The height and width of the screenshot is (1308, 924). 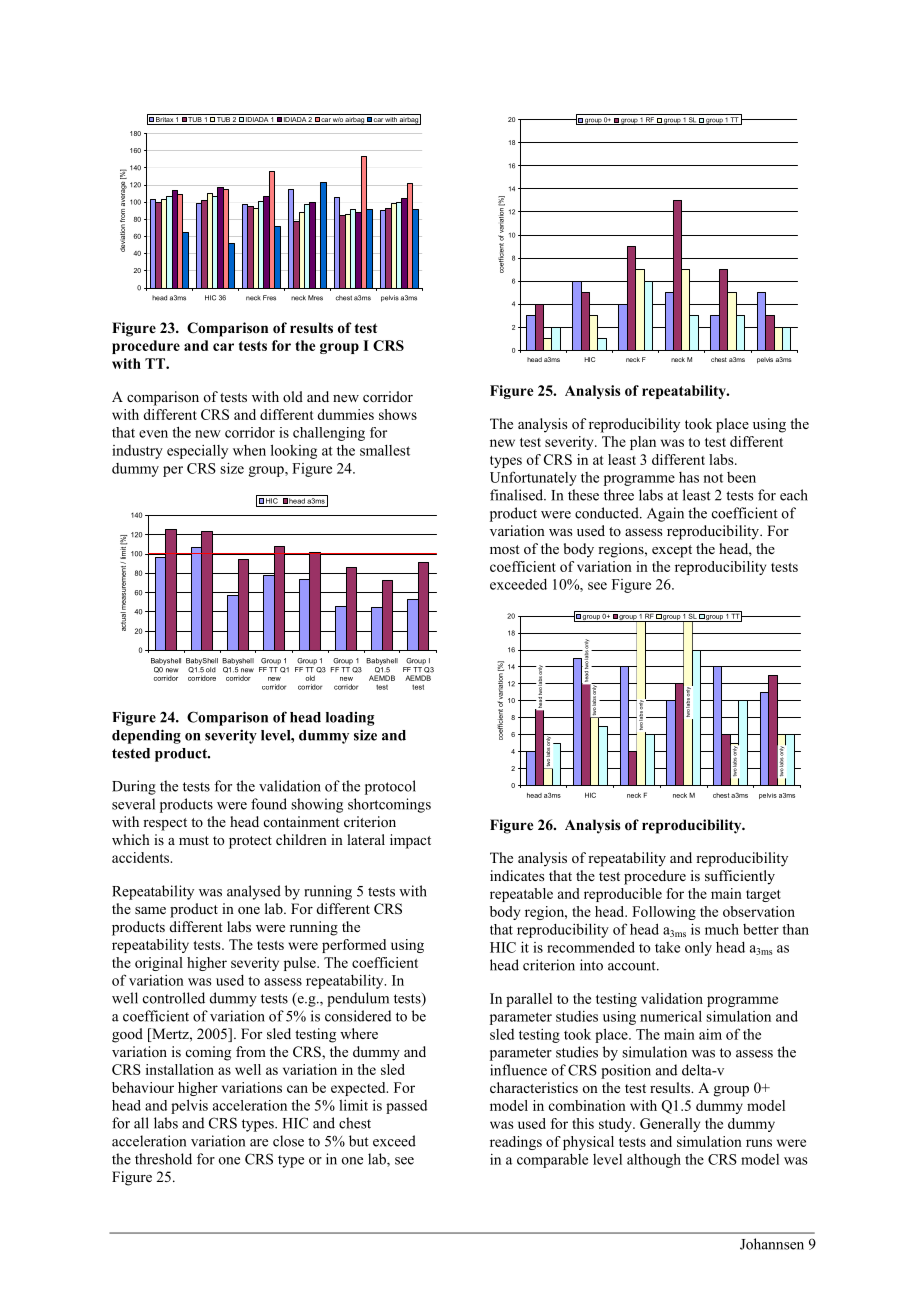 What do you see at coordinates (722, 929) in the screenshot?
I see `much` at bounding box center [722, 929].
